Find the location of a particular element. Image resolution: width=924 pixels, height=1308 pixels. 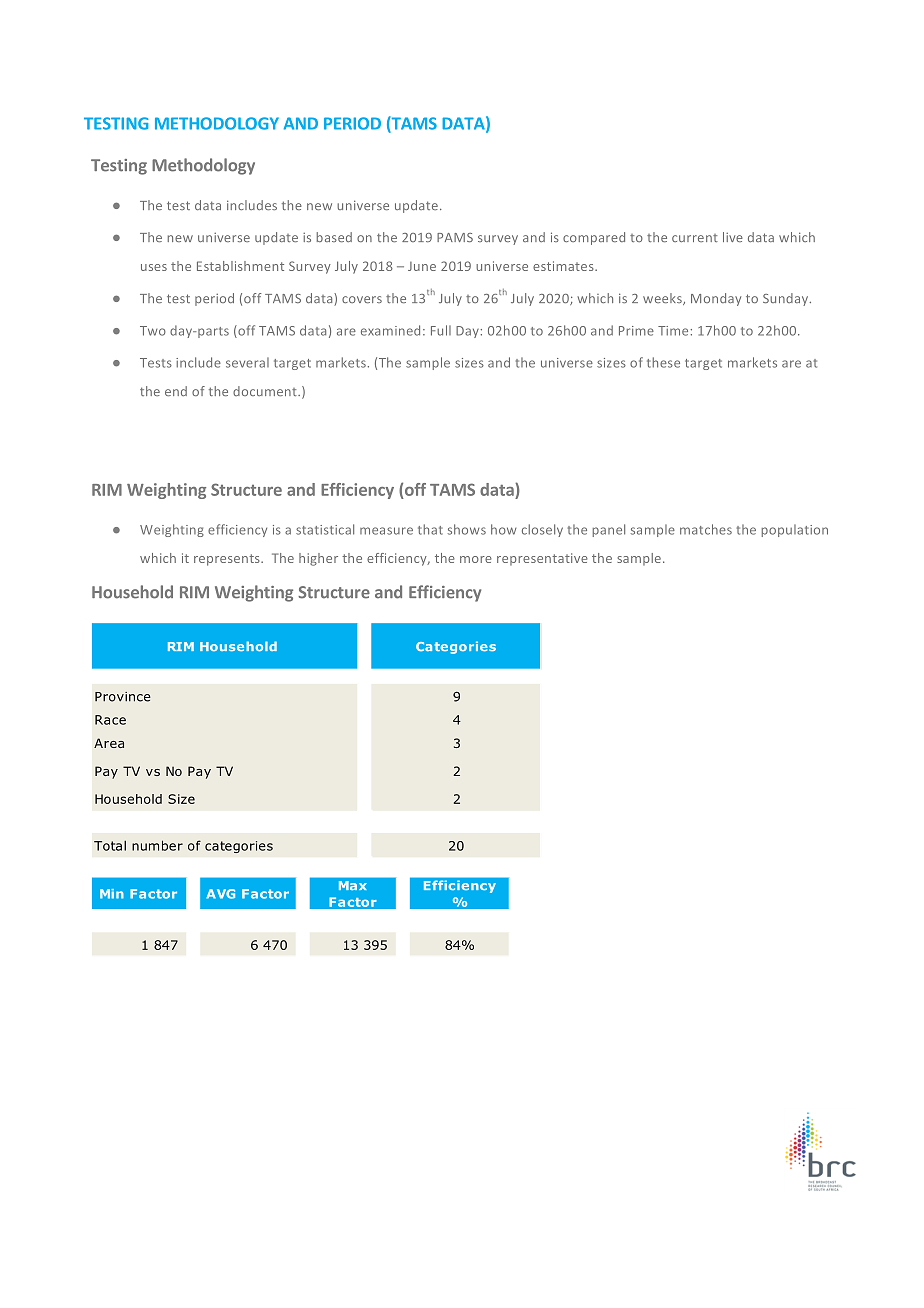

AVG is located at coordinates (220, 894).
